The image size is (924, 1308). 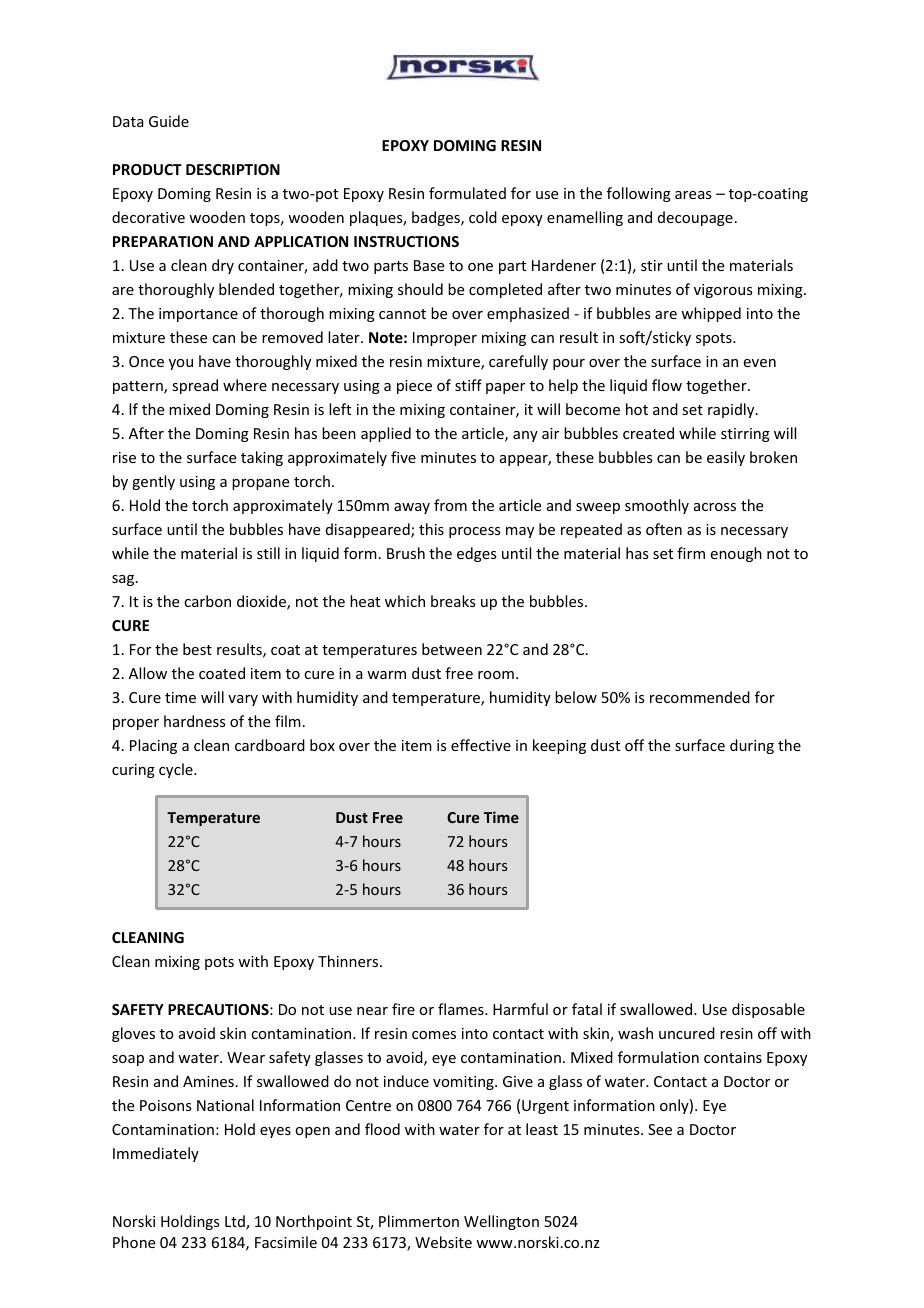 What do you see at coordinates (233, 169) in the screenshot?
I see `DESCRIPTION` at bounding box center [233, 169].
